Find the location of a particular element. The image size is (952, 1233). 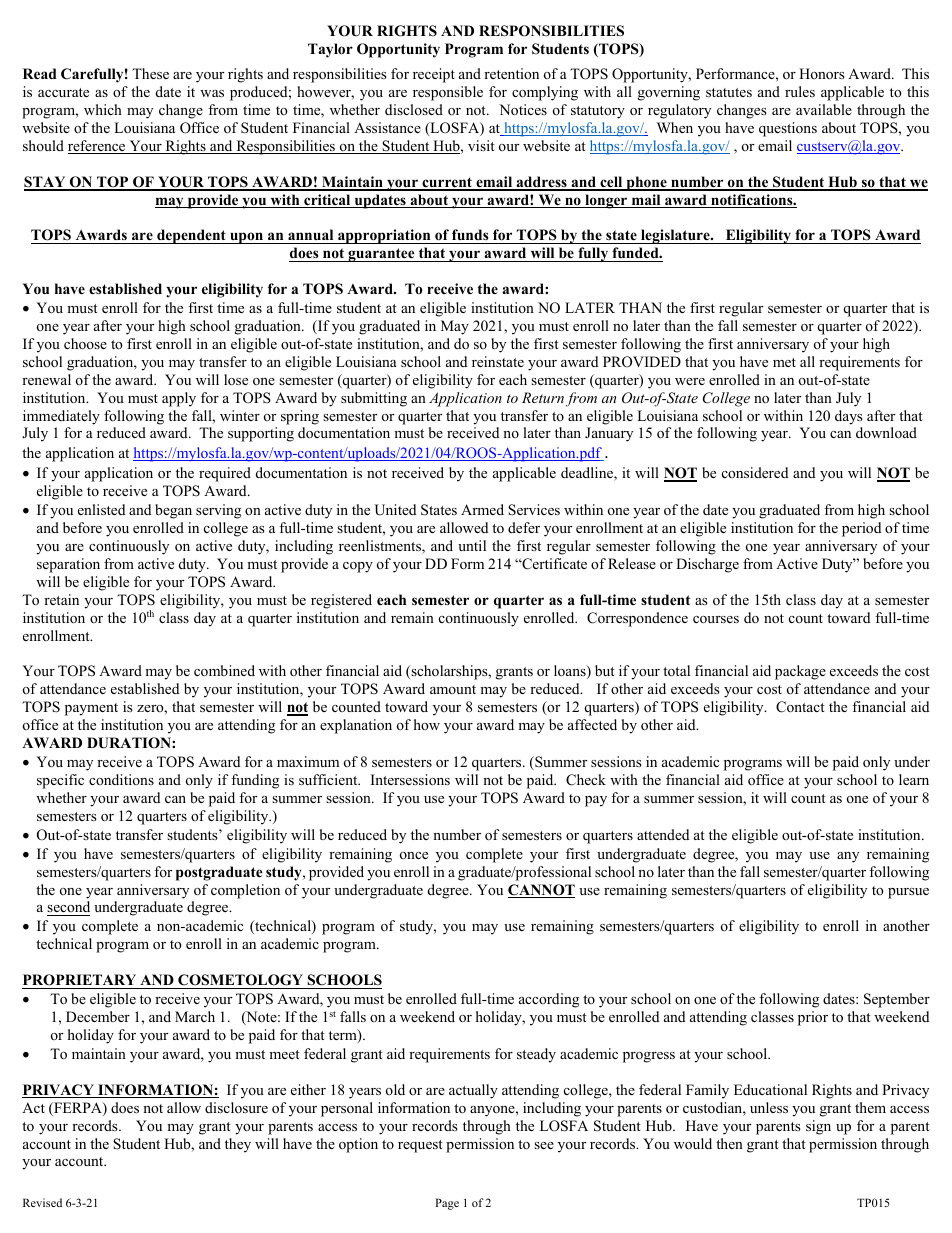

they is located at coordinates (238, 1145).
